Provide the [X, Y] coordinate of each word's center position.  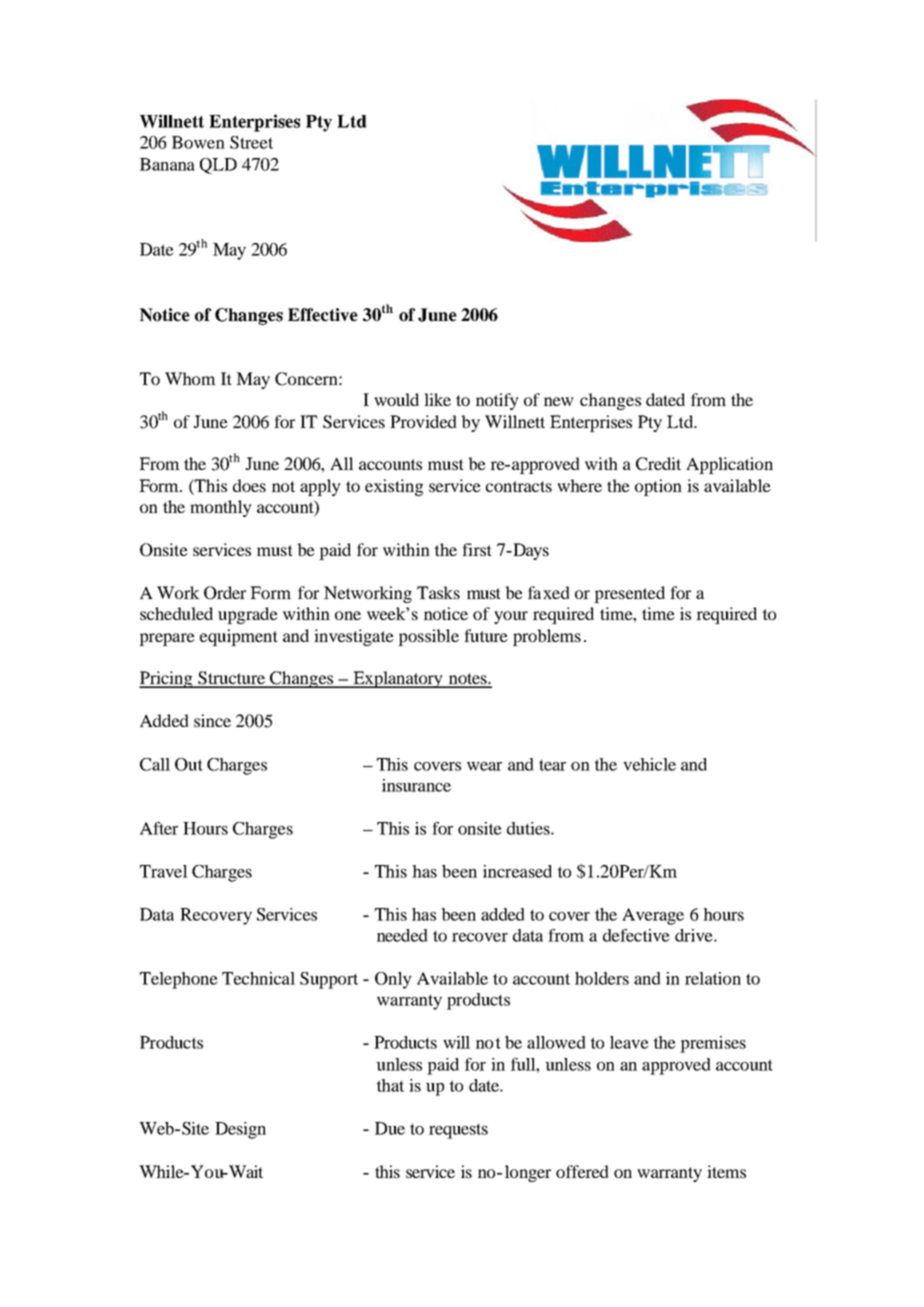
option [658, 487]
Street [251, 142]
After [159, 828]
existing [394, 487]
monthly [221, 508]
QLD [218, 166]
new [559, 401]
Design [240, 1130]
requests [458, 1131]
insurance [416, 785]
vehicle [649, 764]
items [726, 1171]
